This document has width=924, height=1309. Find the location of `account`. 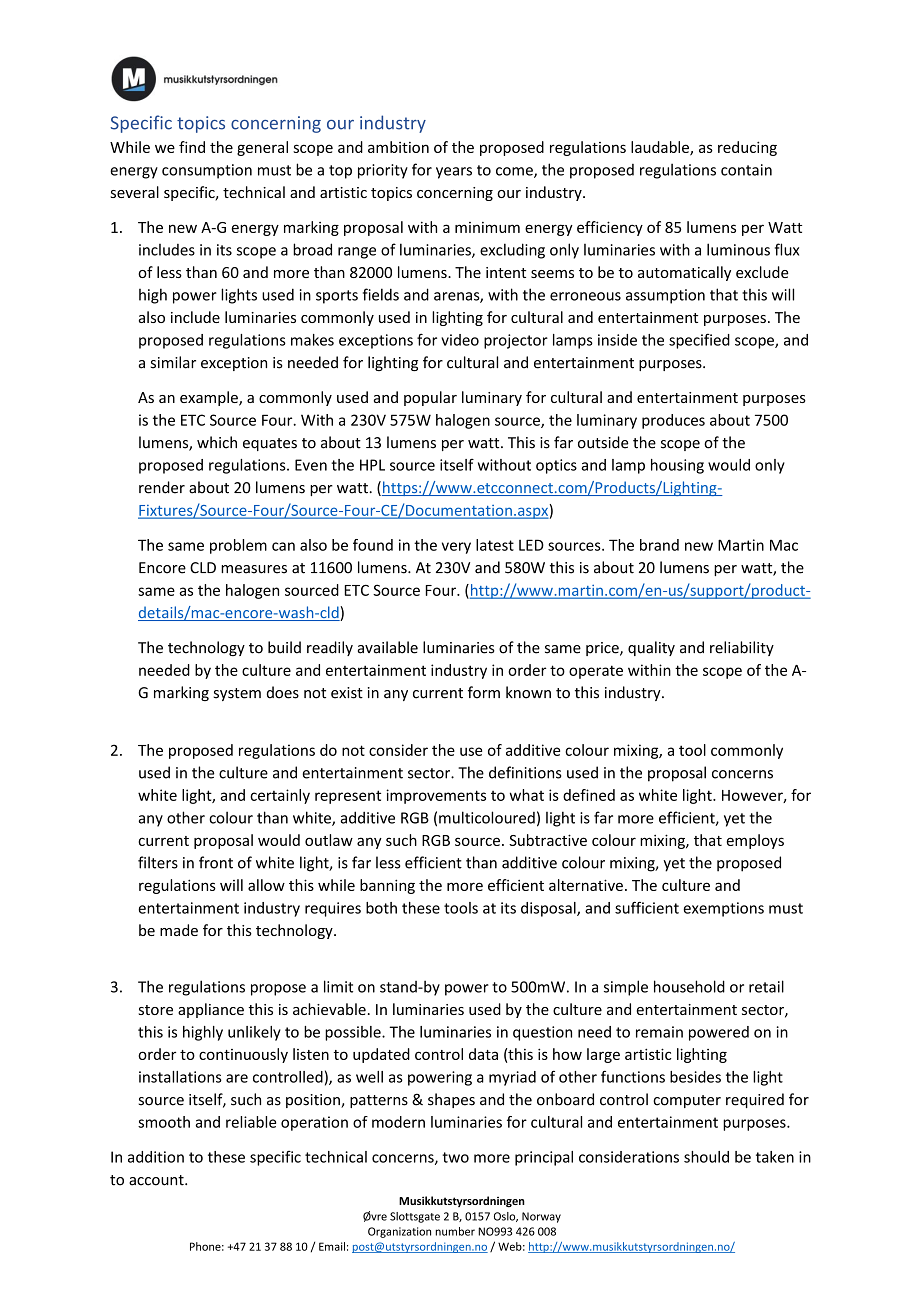

account is located at coordinates (157, 1180).
